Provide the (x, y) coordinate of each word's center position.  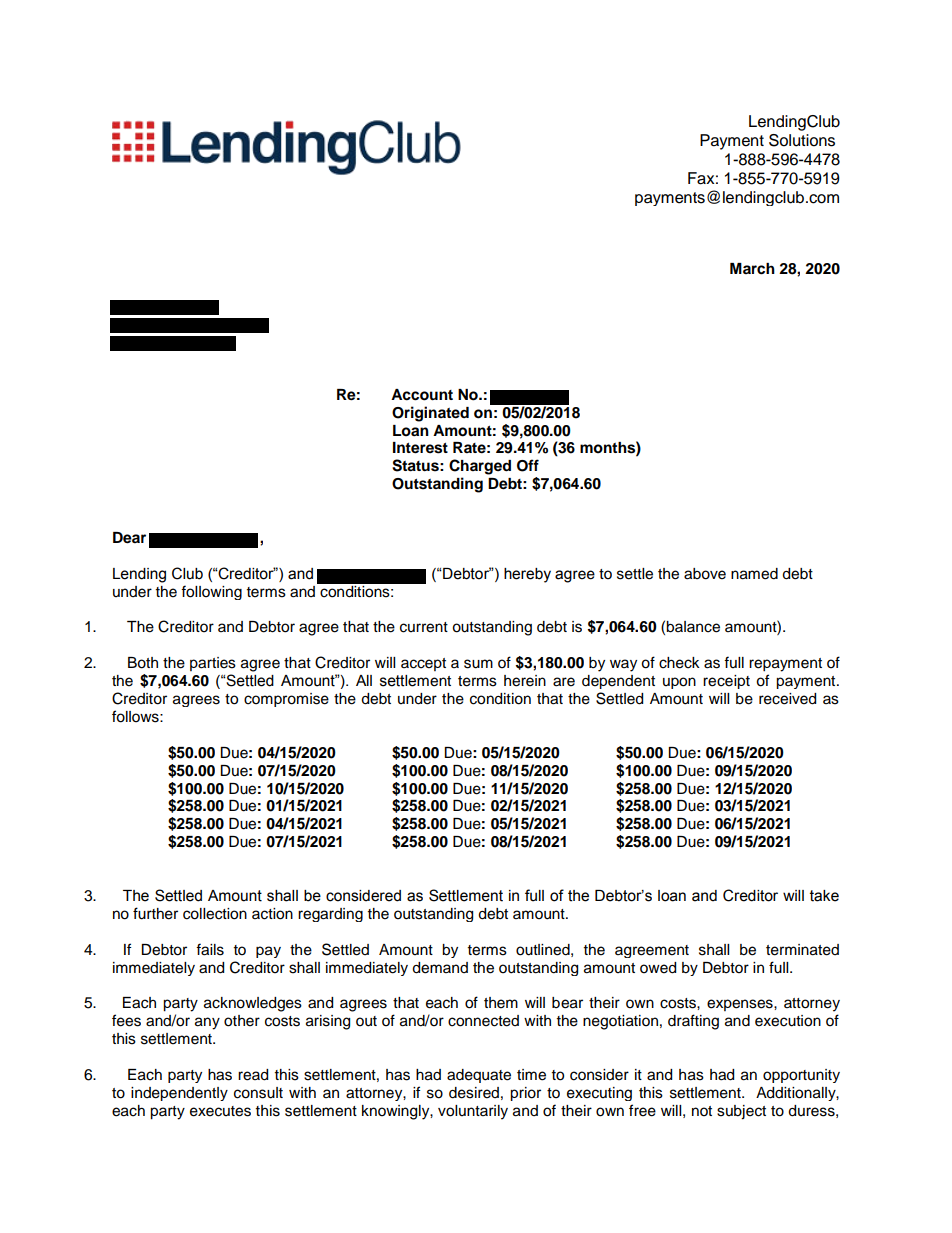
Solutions (802, 140)
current (424, 627)
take (824, 896)
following (211, 592)
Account (422, 395)
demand (440, 968)
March (752, 269)
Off (528, 465)
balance (693, 627)
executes (220, 1111)
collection (215, 914)
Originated (430, 414)
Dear (129, 538)
